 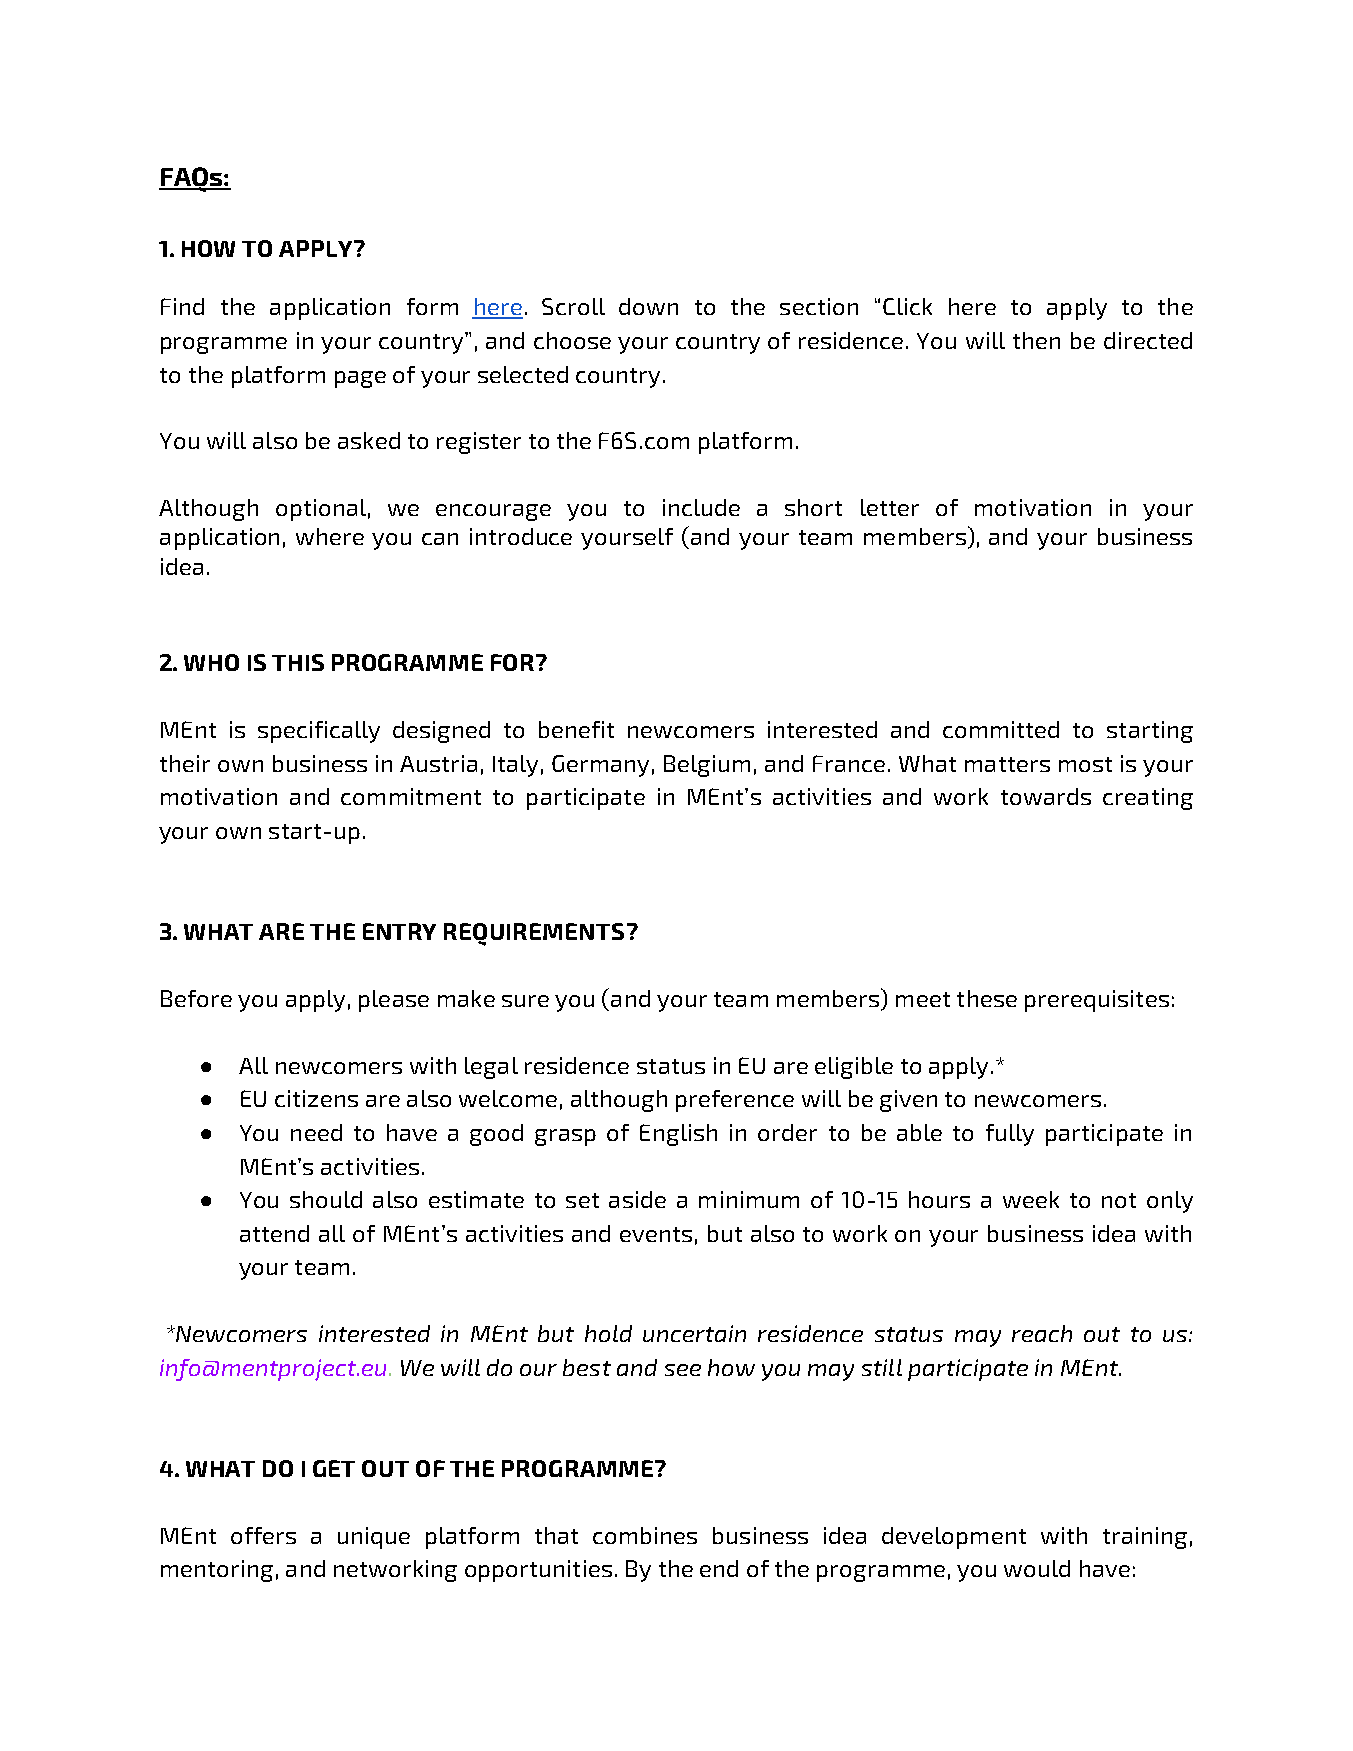 What do you see at coordinates (707, 766) in the screenshot?
I see `Belgium` at bounding box center [707, 766].
